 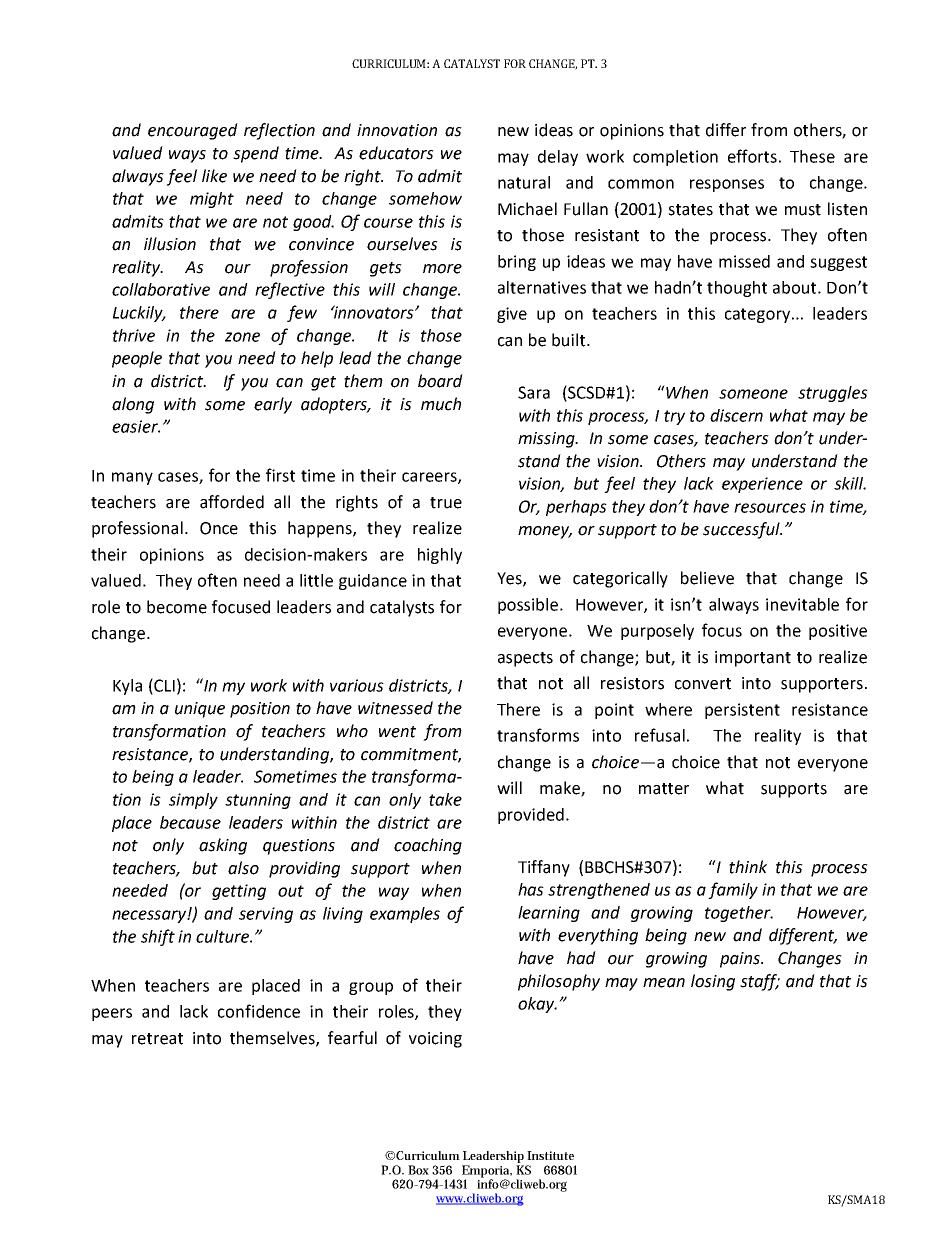 What do you see at coordinates (214, 176) in the screenshot?
I see `like` at bounding box center [214, 176].
